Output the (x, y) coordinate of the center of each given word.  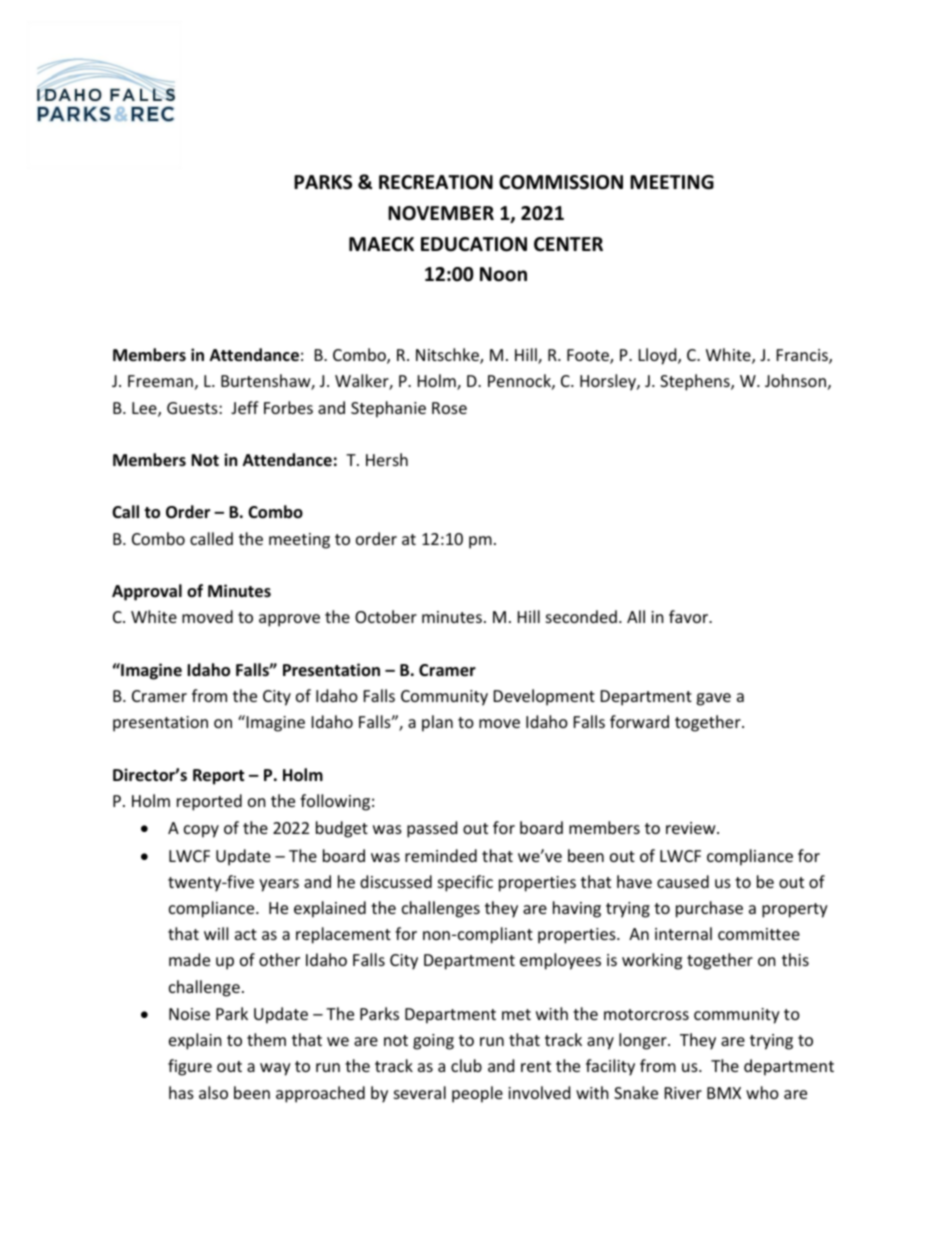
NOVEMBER (441, 213)
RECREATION (436, 182)
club (466, 1065)
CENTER (568, 244)
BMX (724, 1093)
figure (190, 1067)
